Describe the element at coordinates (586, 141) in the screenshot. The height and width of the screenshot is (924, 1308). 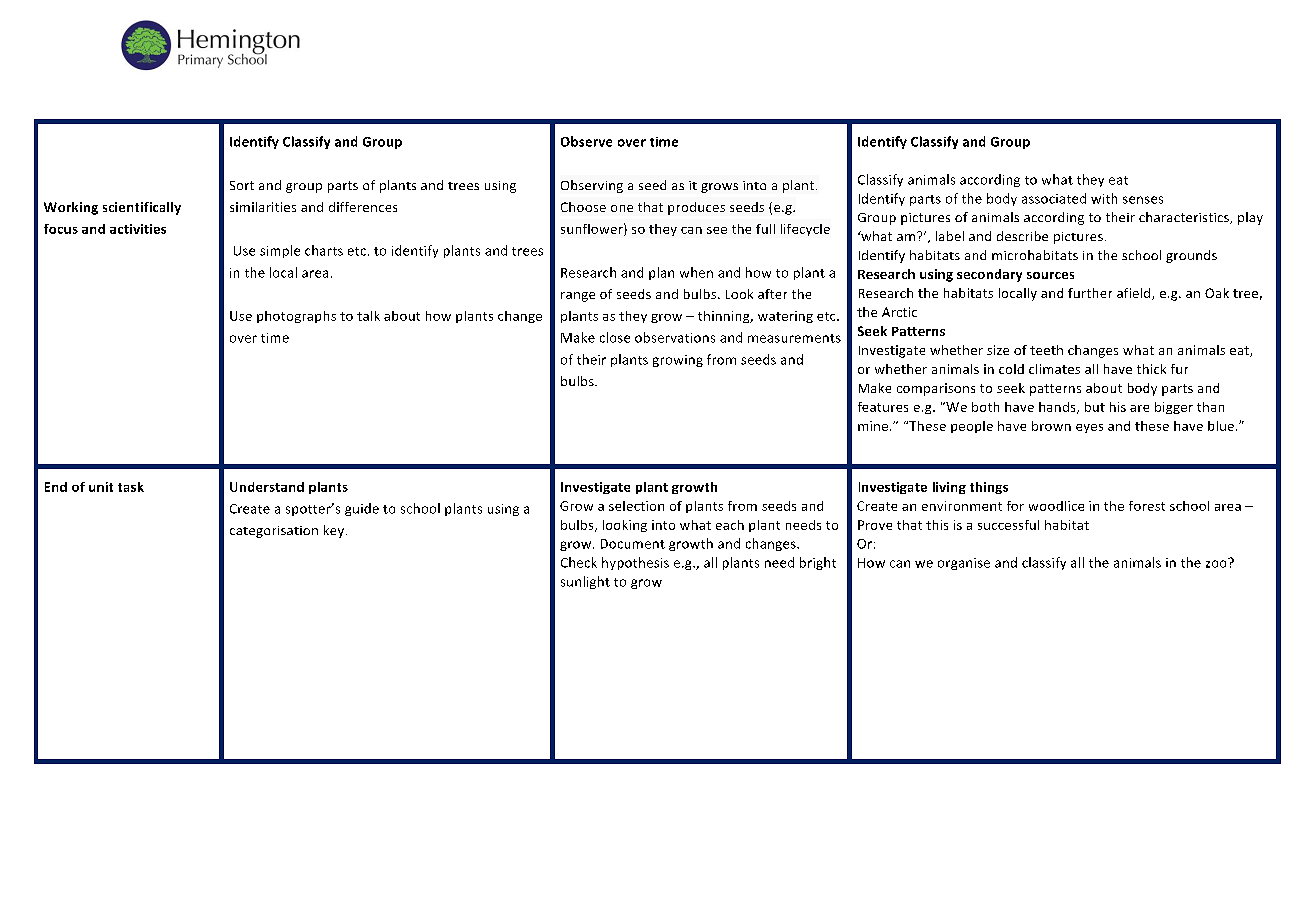
I see `Observe` at that location.
